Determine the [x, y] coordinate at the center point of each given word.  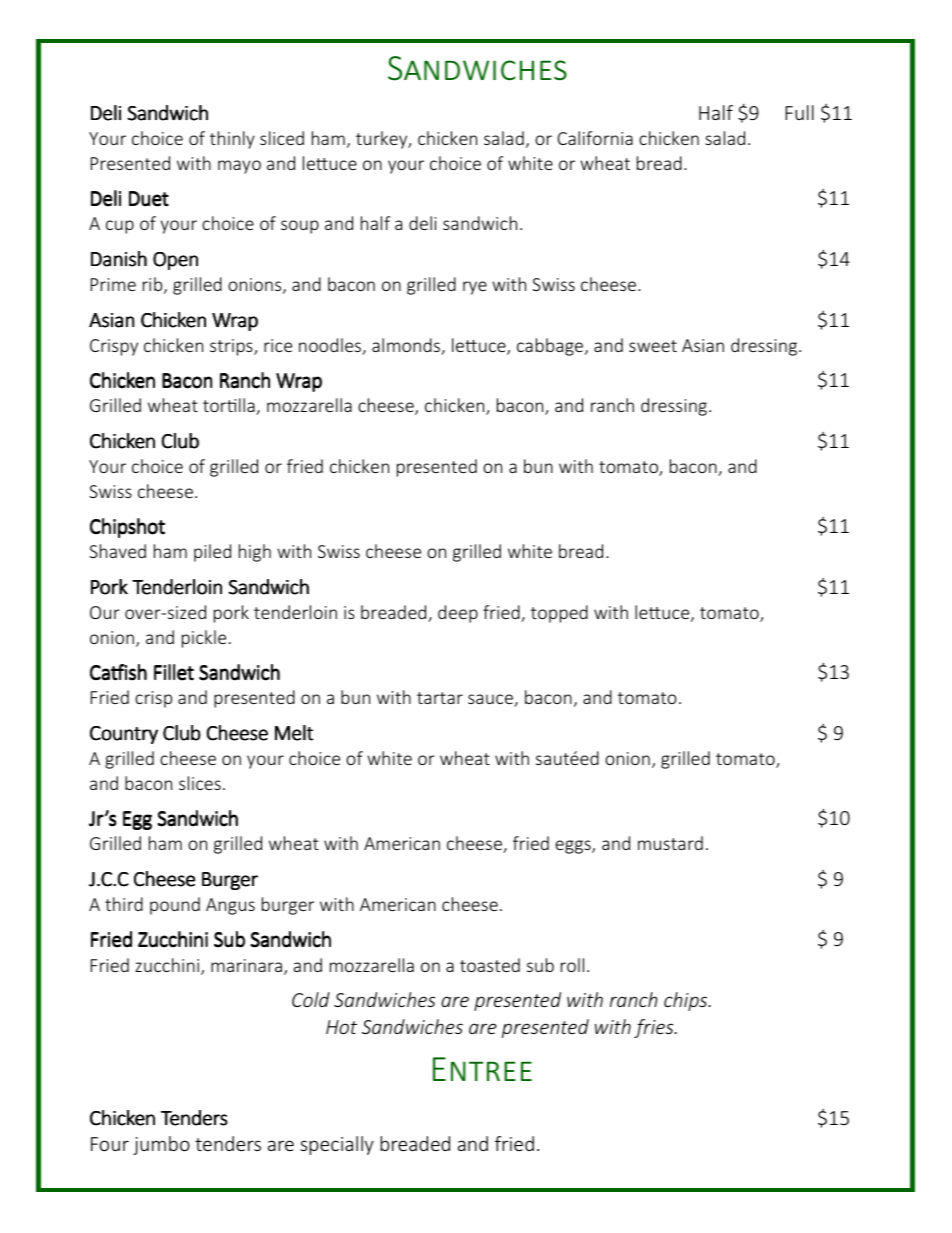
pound [175, 906]
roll [572, 965]
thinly [232, 140]
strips [232, 347]
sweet [653, 346]
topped [559, 614]
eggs [574, 847]
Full [799, 112]
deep [458, 614]
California [595, 138]
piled [212, 553]
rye [475, 288]
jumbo [161, 1145]
